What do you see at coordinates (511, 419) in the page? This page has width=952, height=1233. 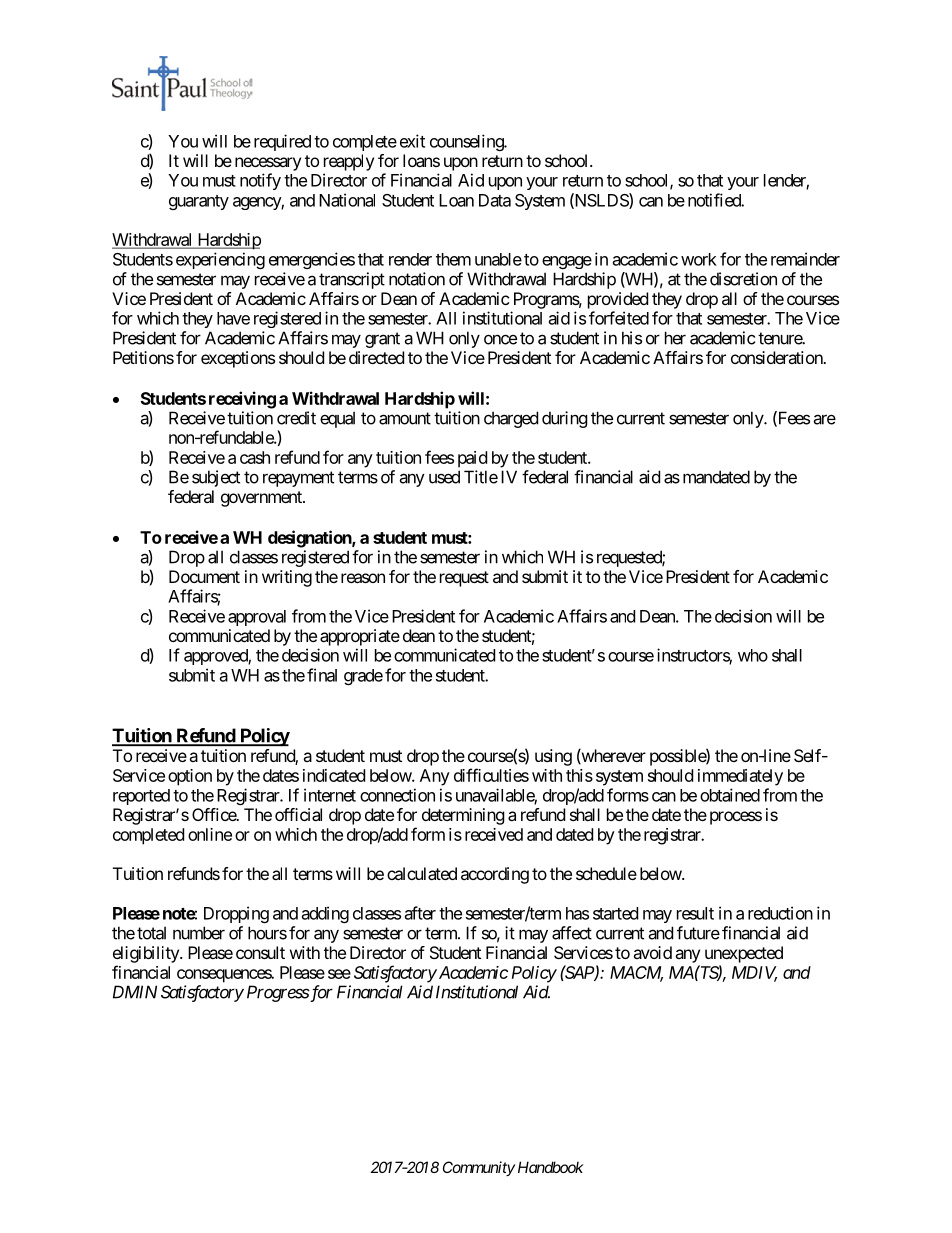 I see `charged` at bounding box center [511, 419].
